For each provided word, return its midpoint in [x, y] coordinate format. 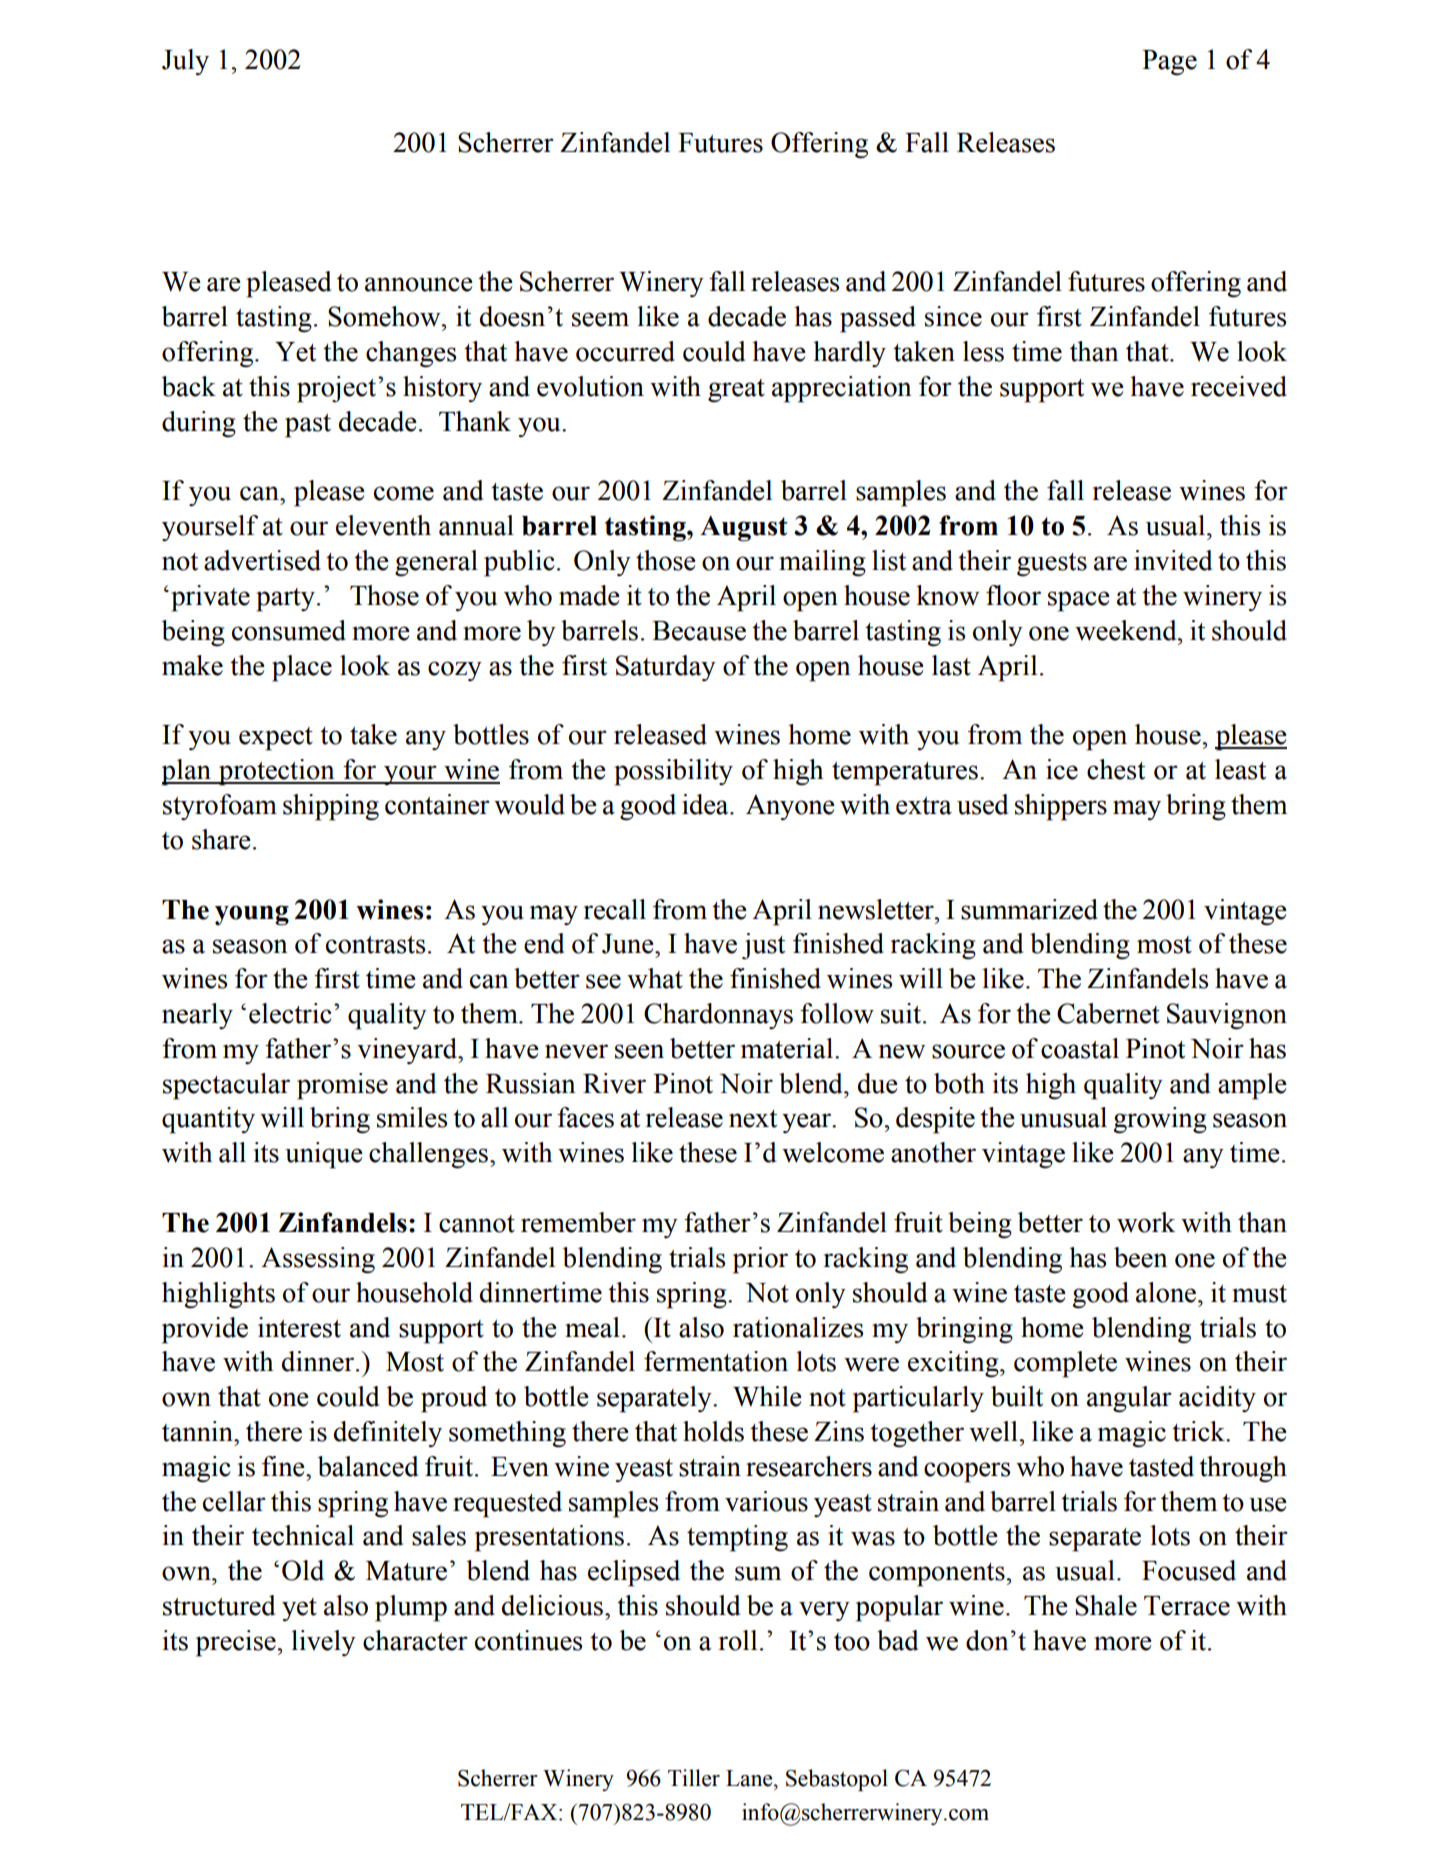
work [1146, 1222]
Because [699, 631]
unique [324, 1155]
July [185, 62]
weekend [1127, 630]
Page [1169, 63]
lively [323, 1643]
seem [600, 319]
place [302, 668]
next [753, 1119]
